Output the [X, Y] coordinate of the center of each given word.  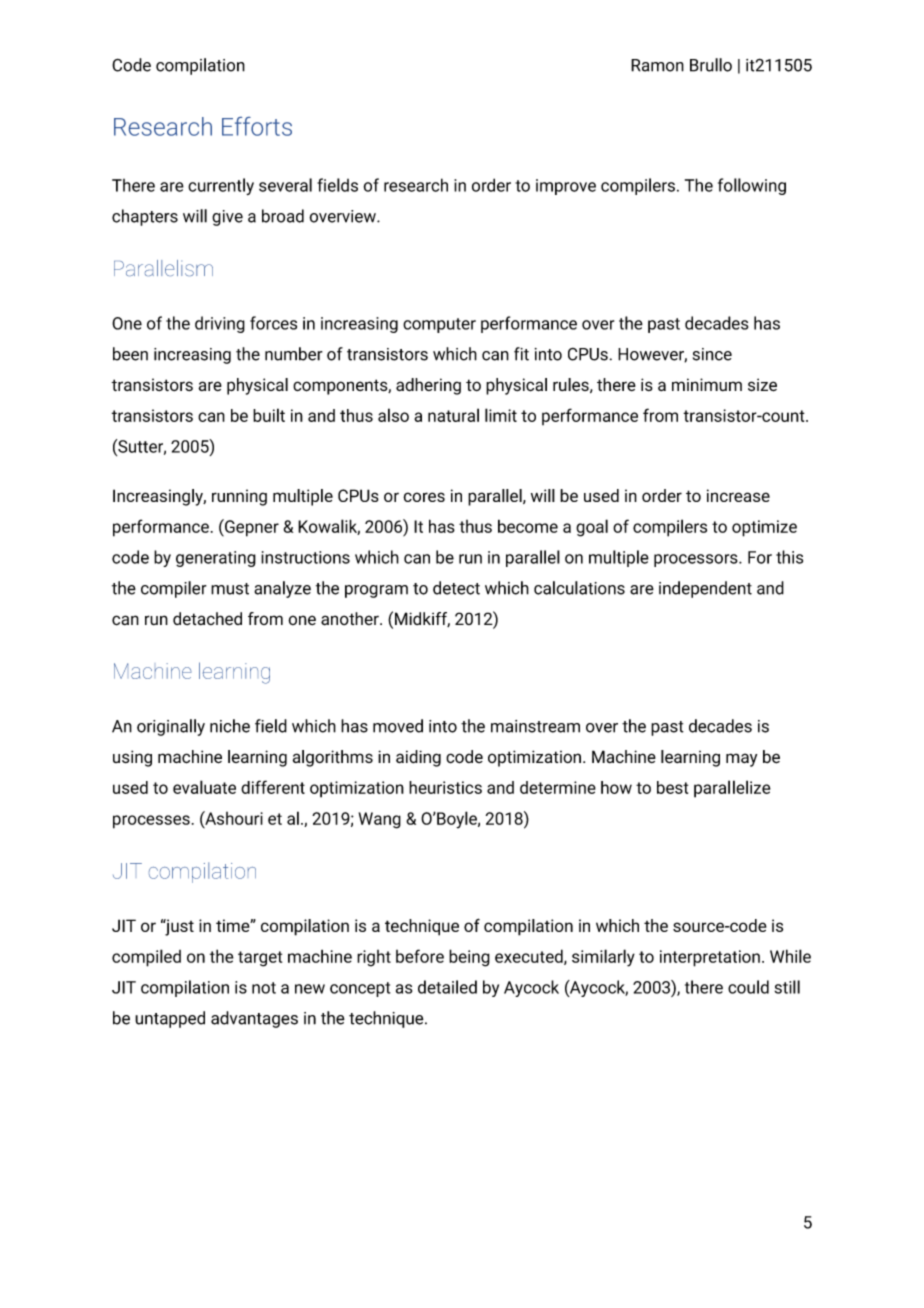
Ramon [657, 65]
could [748, 987]
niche [230, 726]
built [269, 415]
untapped [170, 1019]
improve [566, 187]
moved [398, 726]
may [741, 760]
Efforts [257, 126]
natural [453, 415]
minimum [707, 384]
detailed [447, 987]
